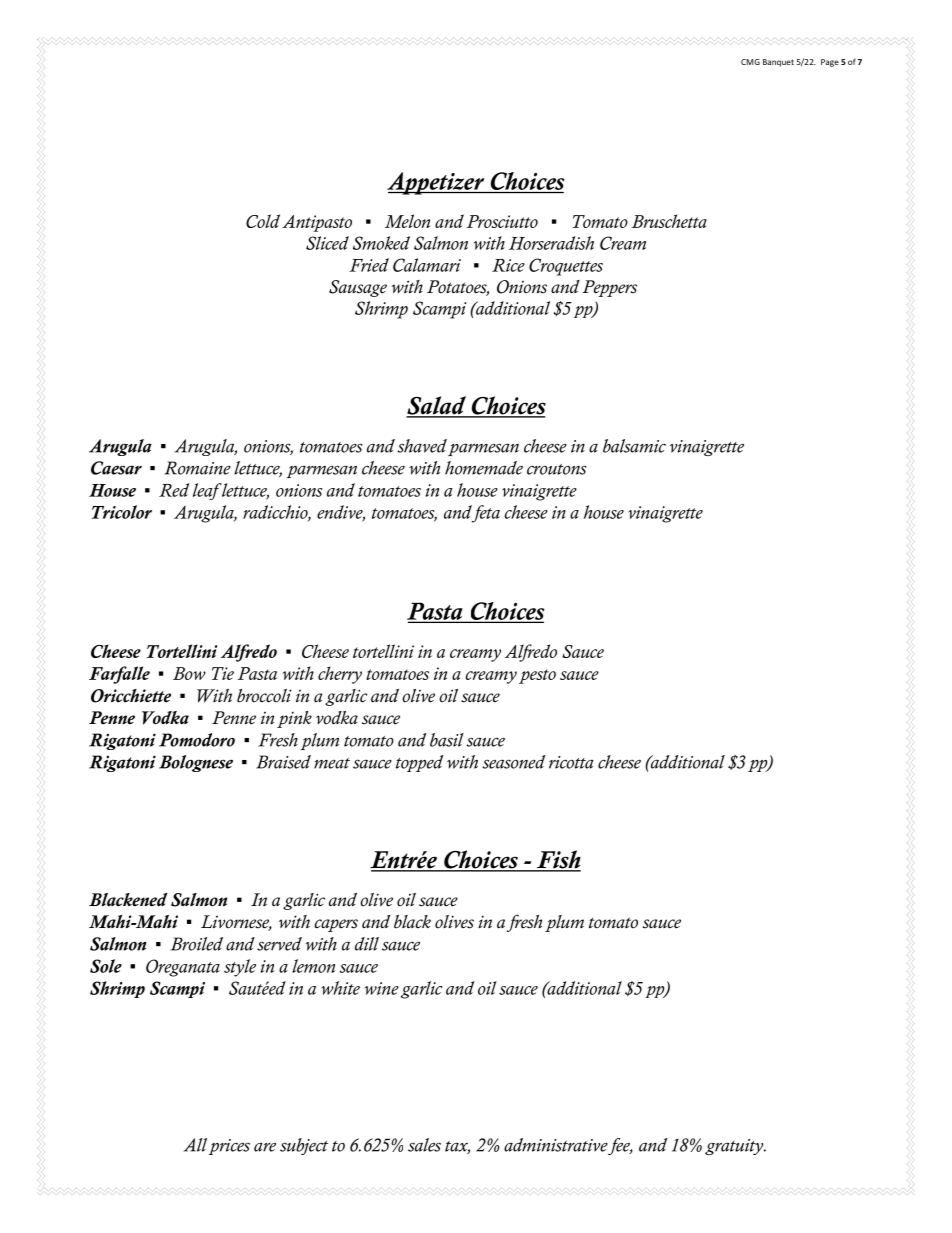 The height and width of the screenshot is (1233, 952). What do you see at coordinates (537, 676) in the screenshot?
I see `pesto` at bounding box center [537, 676].
